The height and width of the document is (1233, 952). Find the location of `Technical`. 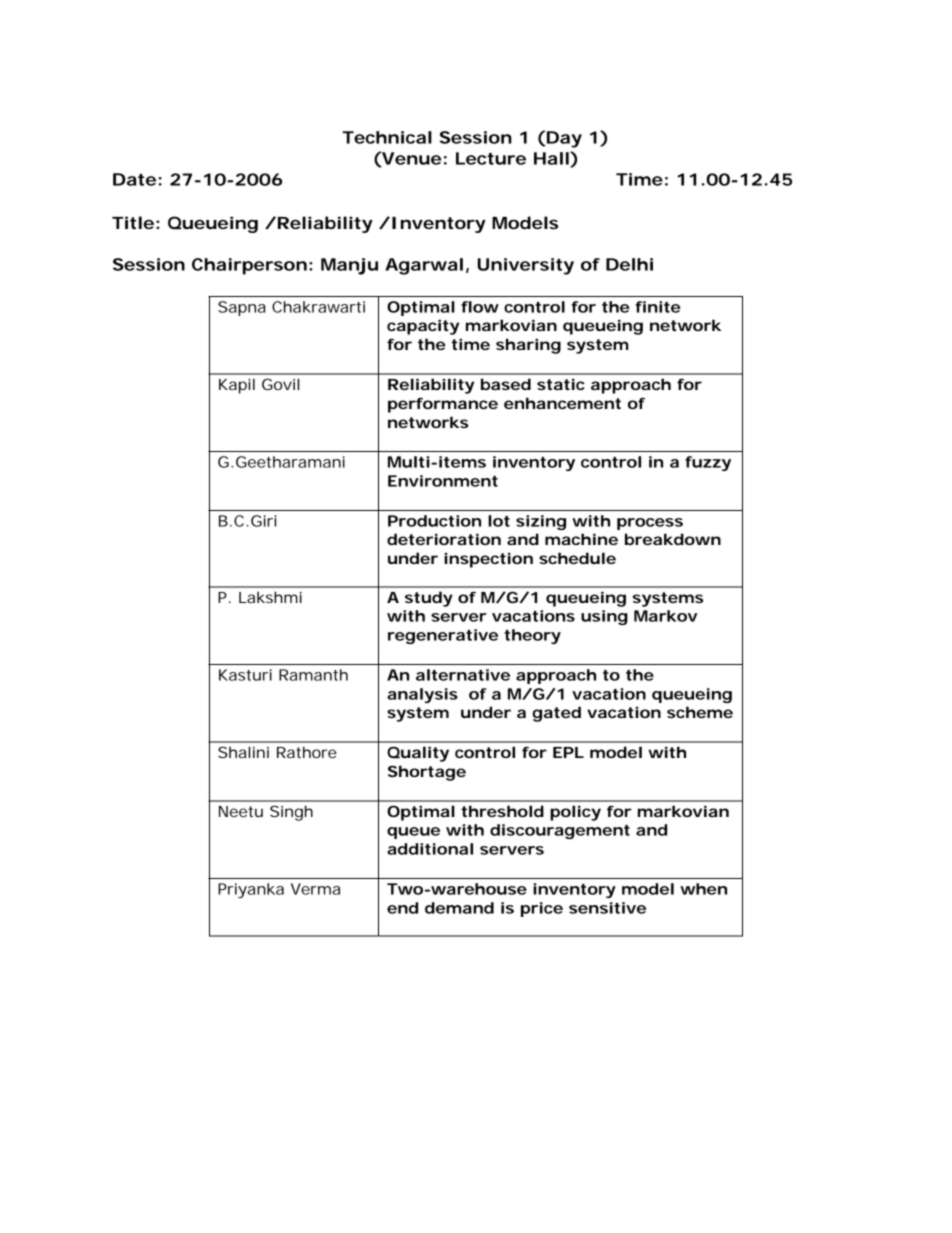

Technical is located at coordinates (387, 137).
